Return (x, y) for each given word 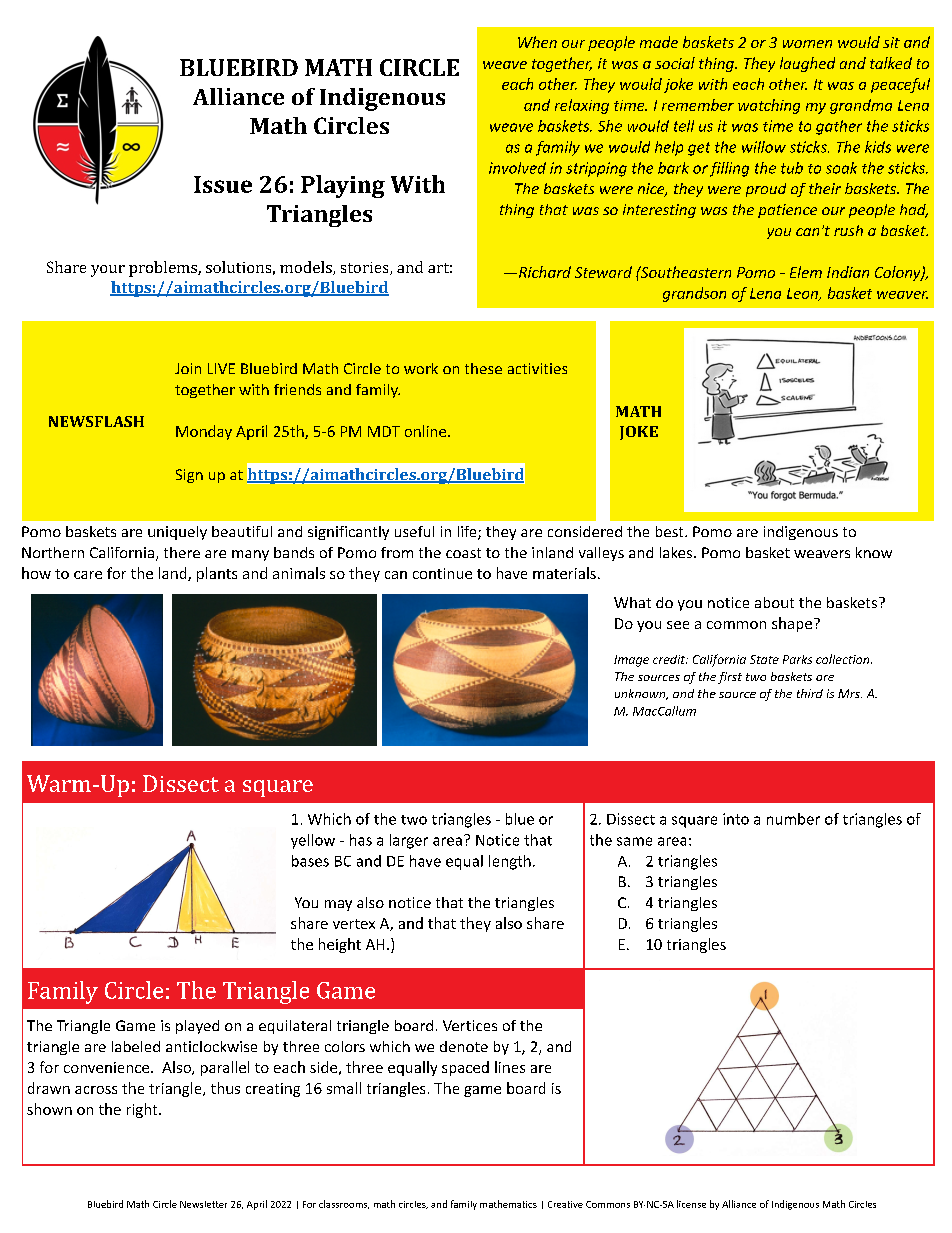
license (691, 1204)
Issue (223, 184)
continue (442, 573)
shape (792, 624)
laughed (807, 64)
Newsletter (203, 1204)
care (88, 575)
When (537, 42)
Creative (565, 1204)
